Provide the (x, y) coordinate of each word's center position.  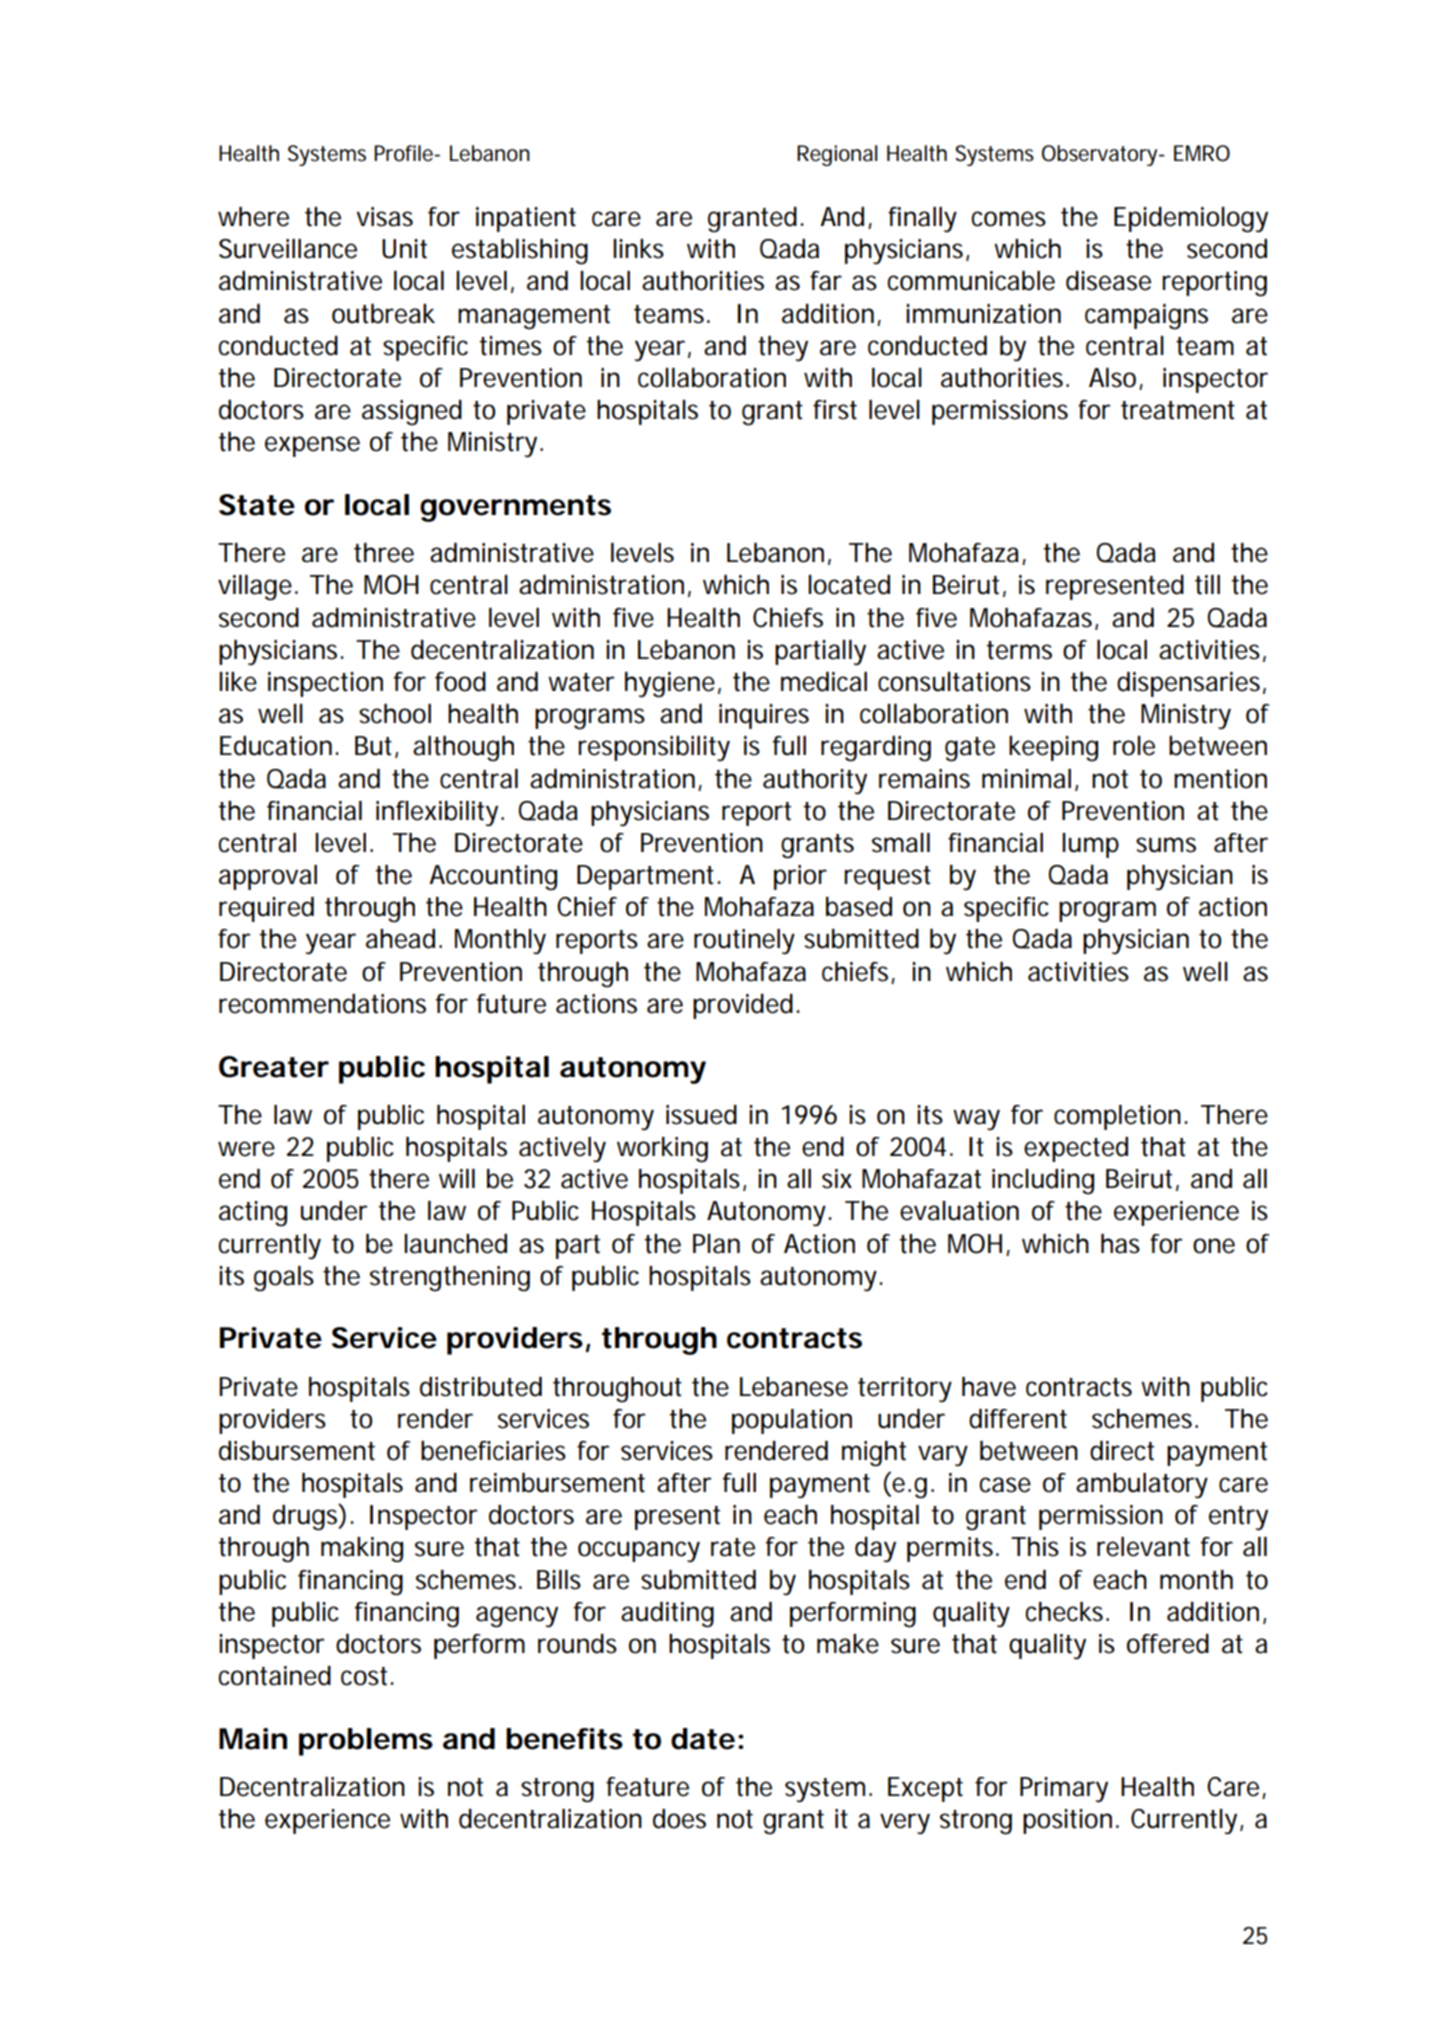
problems (366, 1742)
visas (384, 217)
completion (1117, 1117)
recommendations (322, 1004)
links (638, 249)
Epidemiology (1191, 220)
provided (743, 1006)
